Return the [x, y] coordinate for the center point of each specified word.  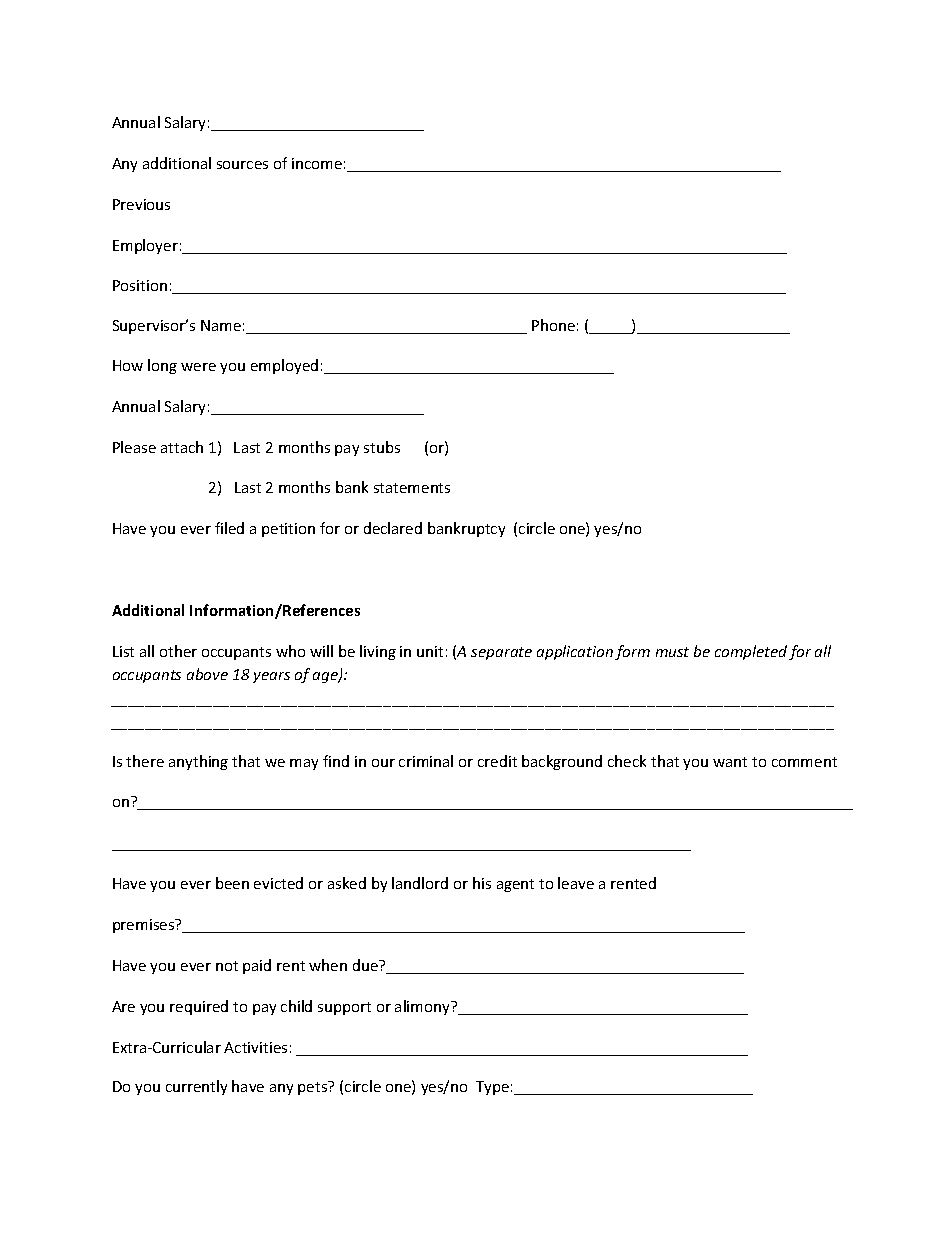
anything [198, 762]
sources [242, 165]
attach [182, 447]
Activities [255, 1047]
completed [751, 652]
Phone [553, 325]
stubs [382, 447]
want [730, 762]
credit [497, 761]
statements [412, 488]
